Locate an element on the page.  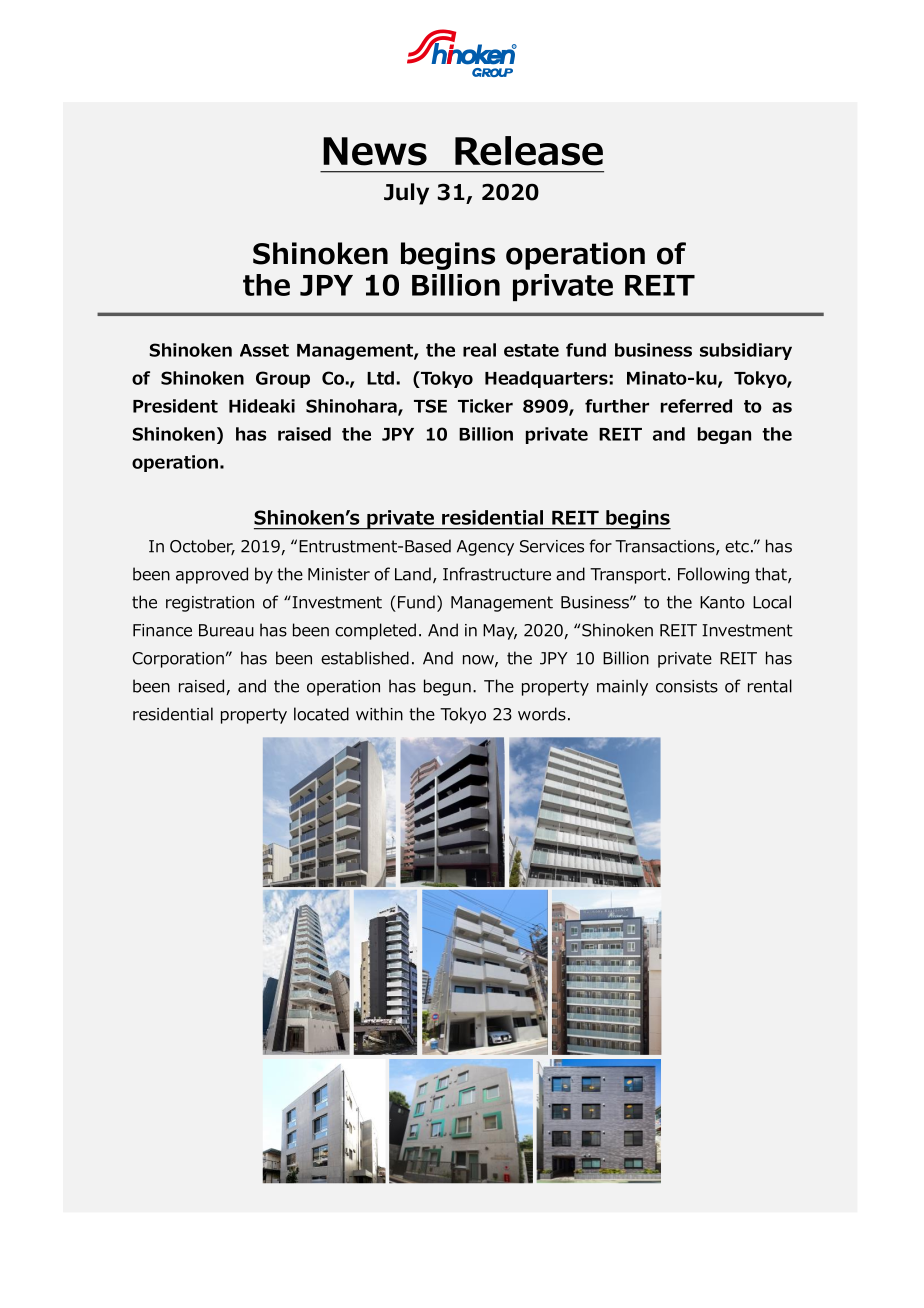
News is located at coordinates (375, 151).
